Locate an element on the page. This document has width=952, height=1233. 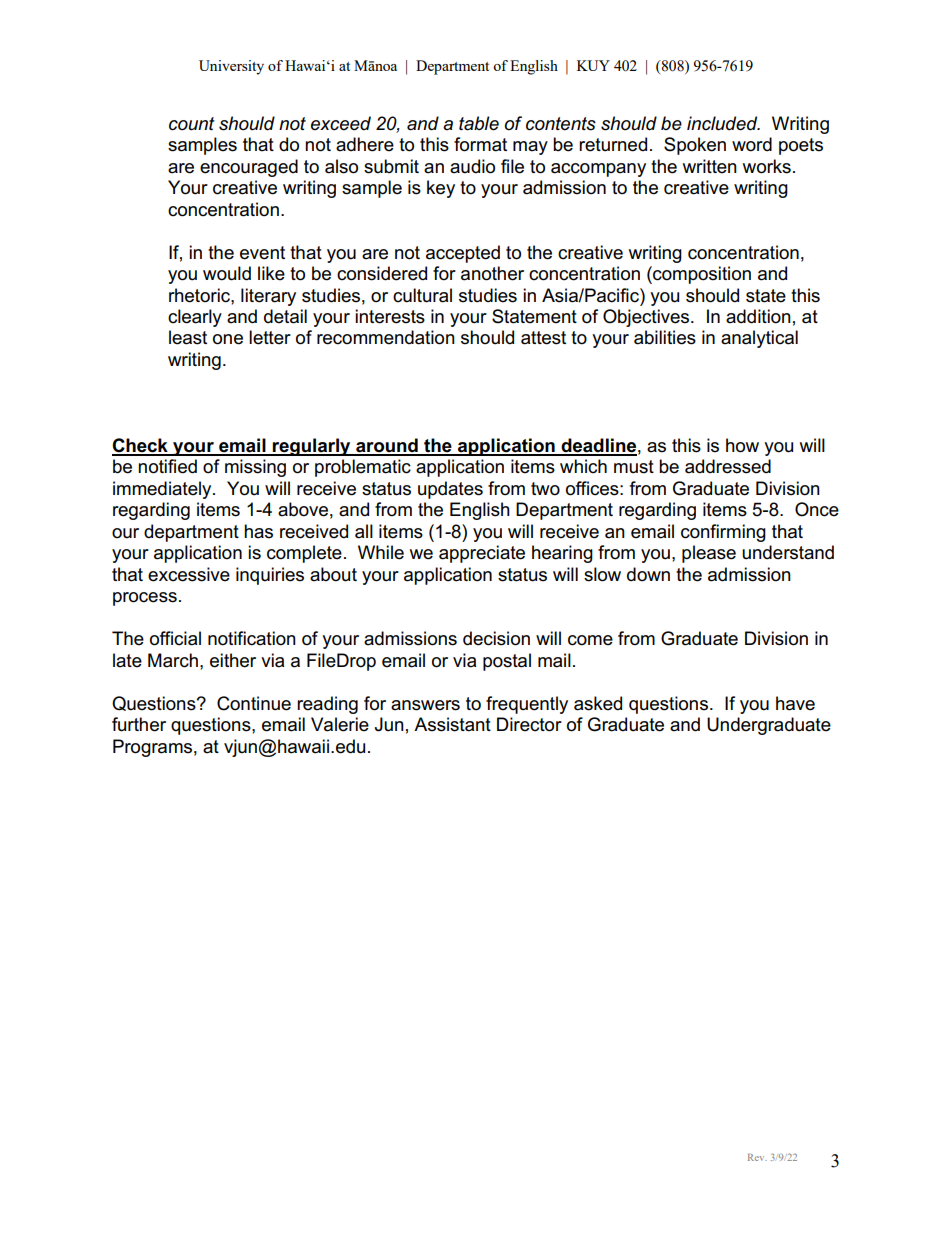
included is located at coordinates (723, 123).
